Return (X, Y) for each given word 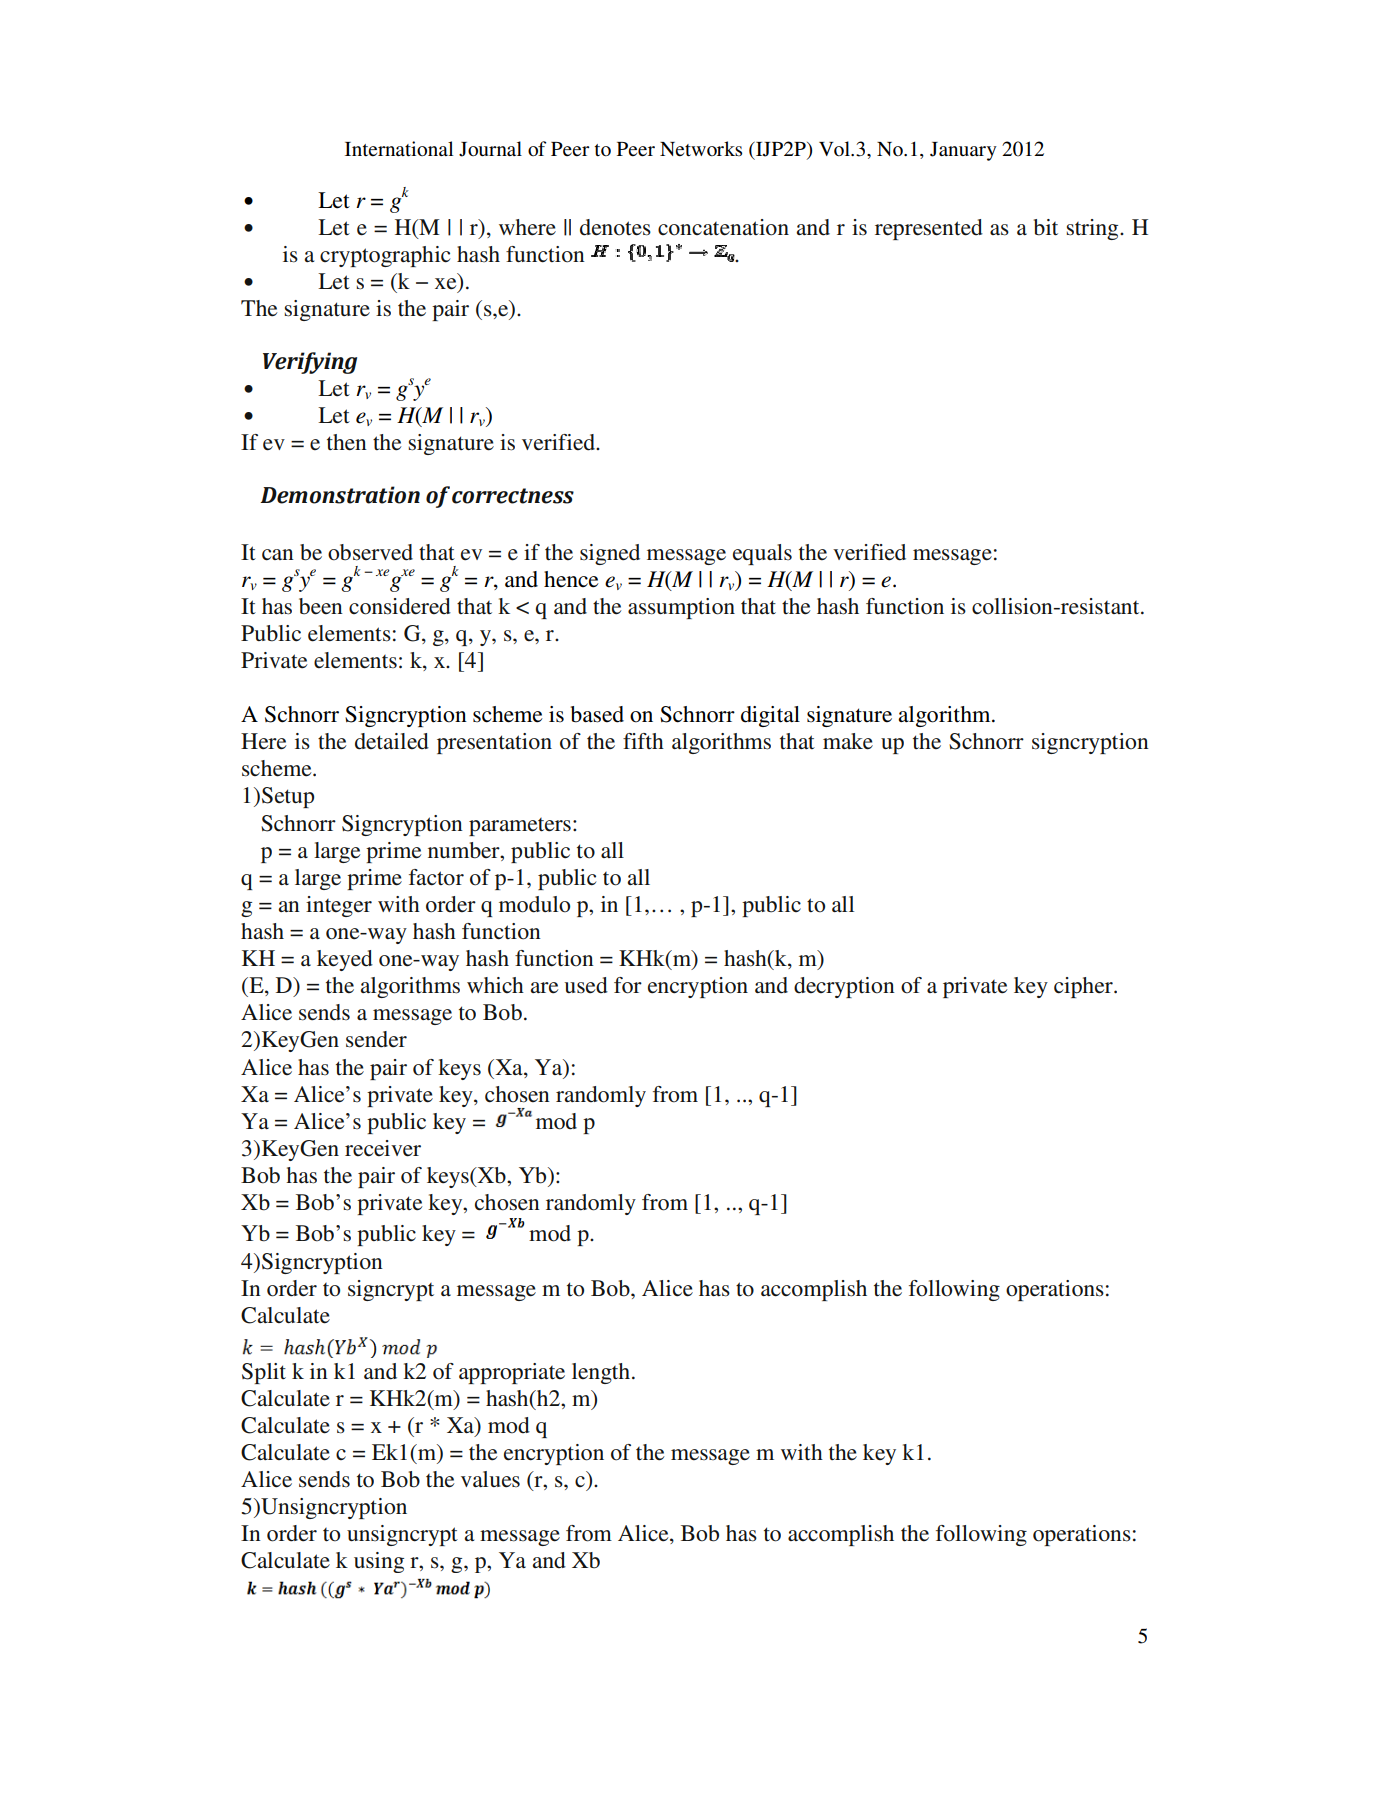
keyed (345, 960)
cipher (1084, 987)
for (628, 985)
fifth (643, 741)
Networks (701, 149)
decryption (844, 987)
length (601, 1373)
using (379, 1562)
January (963, 151)
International (399, 149)
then (347, 442)
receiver (383, 1148)
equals (762, 554)
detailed (392, 741)
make (848, 741)
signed (610, 554)
